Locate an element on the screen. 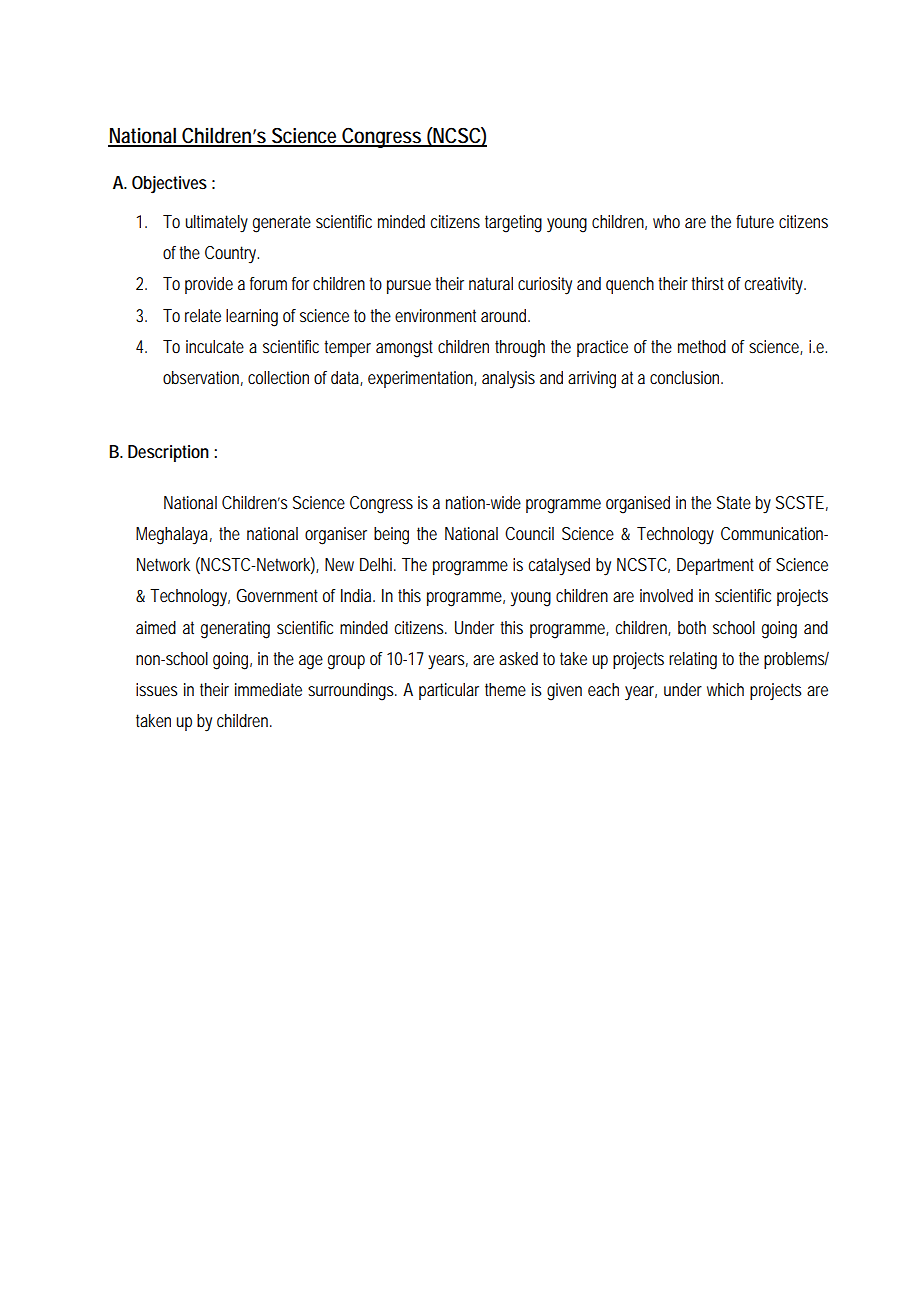 The width and height of the screenshot is (924, 1308). particular is located at coordinates (449, 691).
